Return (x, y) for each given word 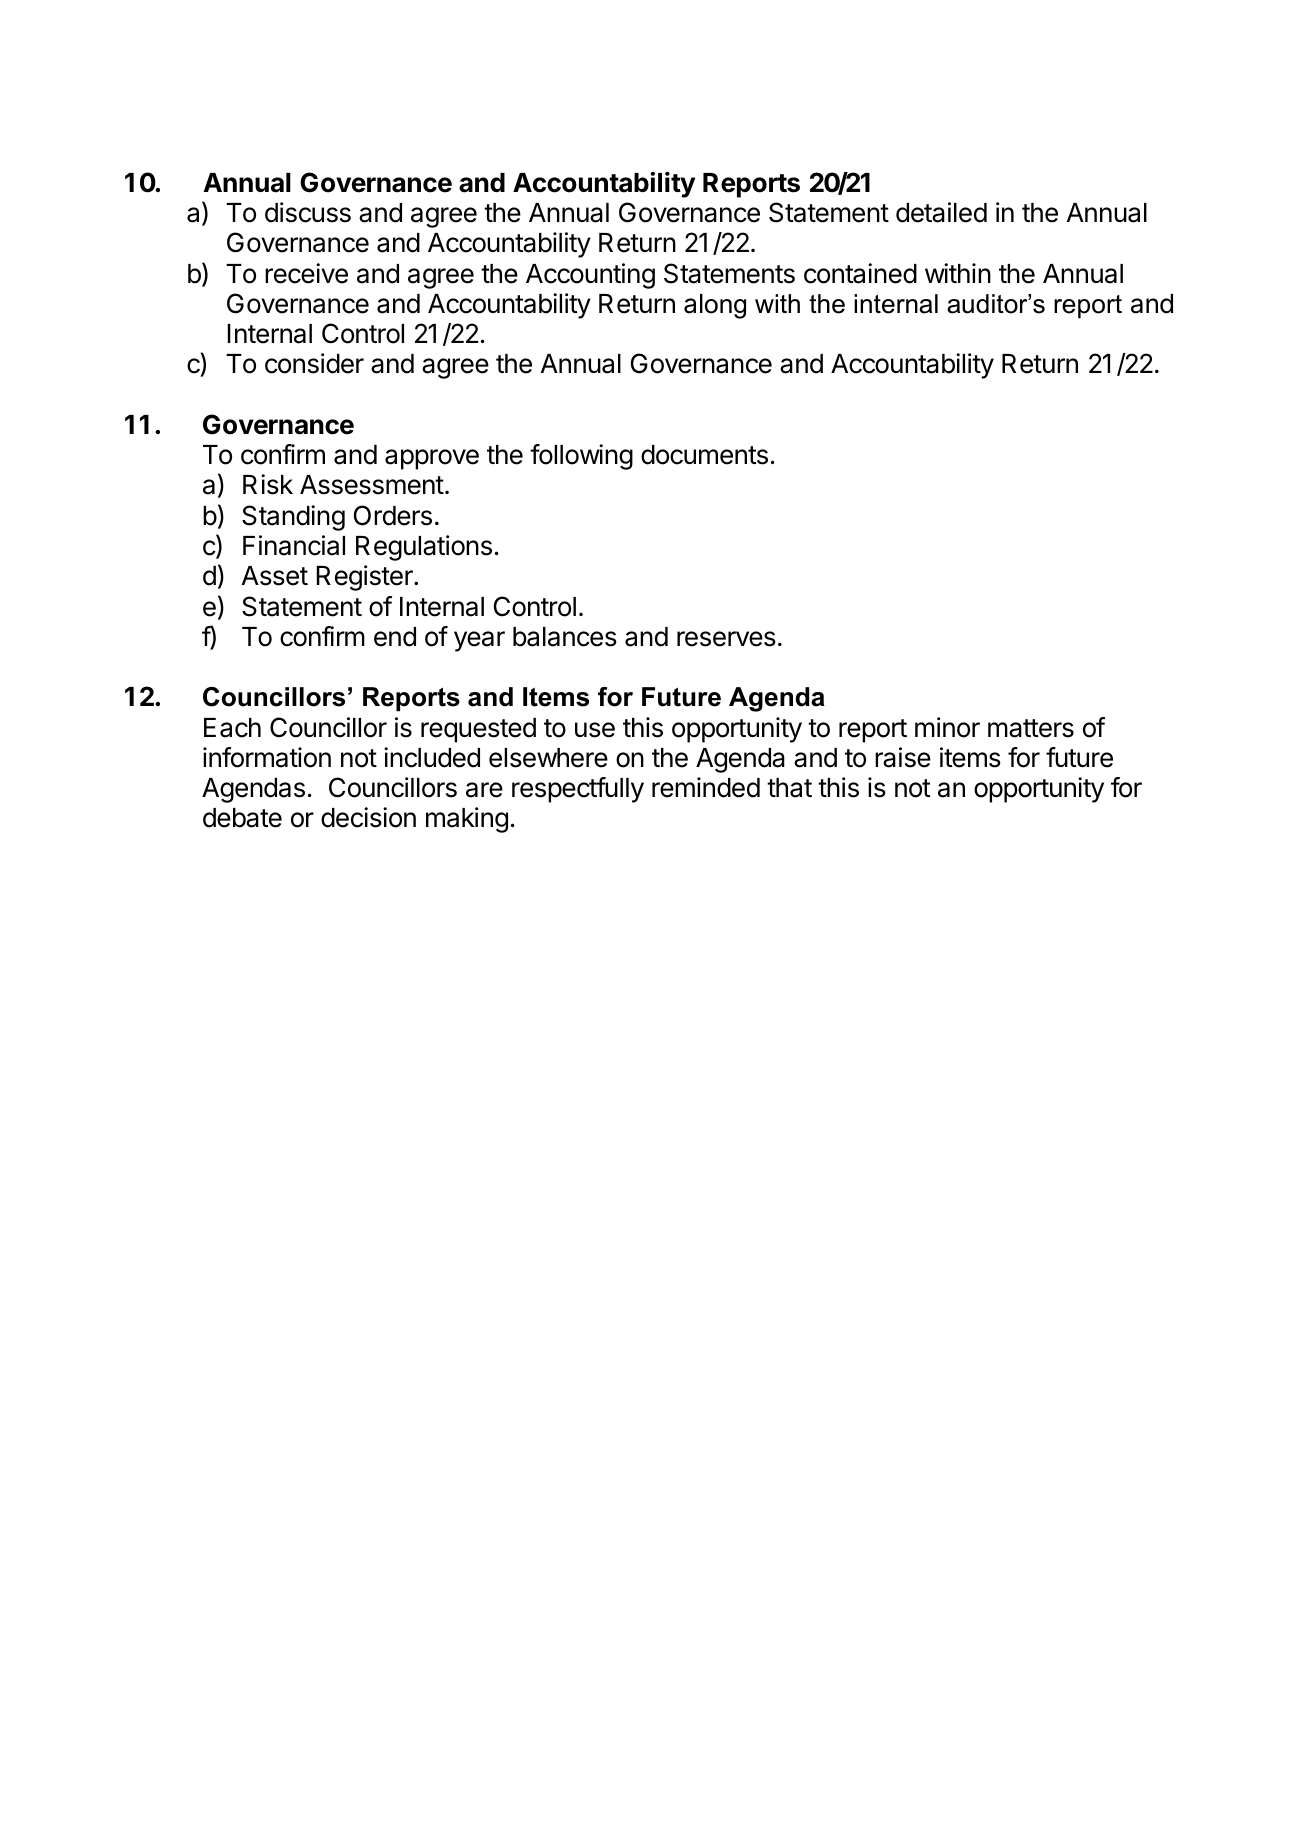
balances (565, 637)
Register (366, 578)
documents (704, 455)
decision (368, 817)
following (581, 457)
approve (432, 459)
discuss (308, 212)
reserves (726, 639)
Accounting (590, 276)
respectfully (578, 790)
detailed (941, 212)
